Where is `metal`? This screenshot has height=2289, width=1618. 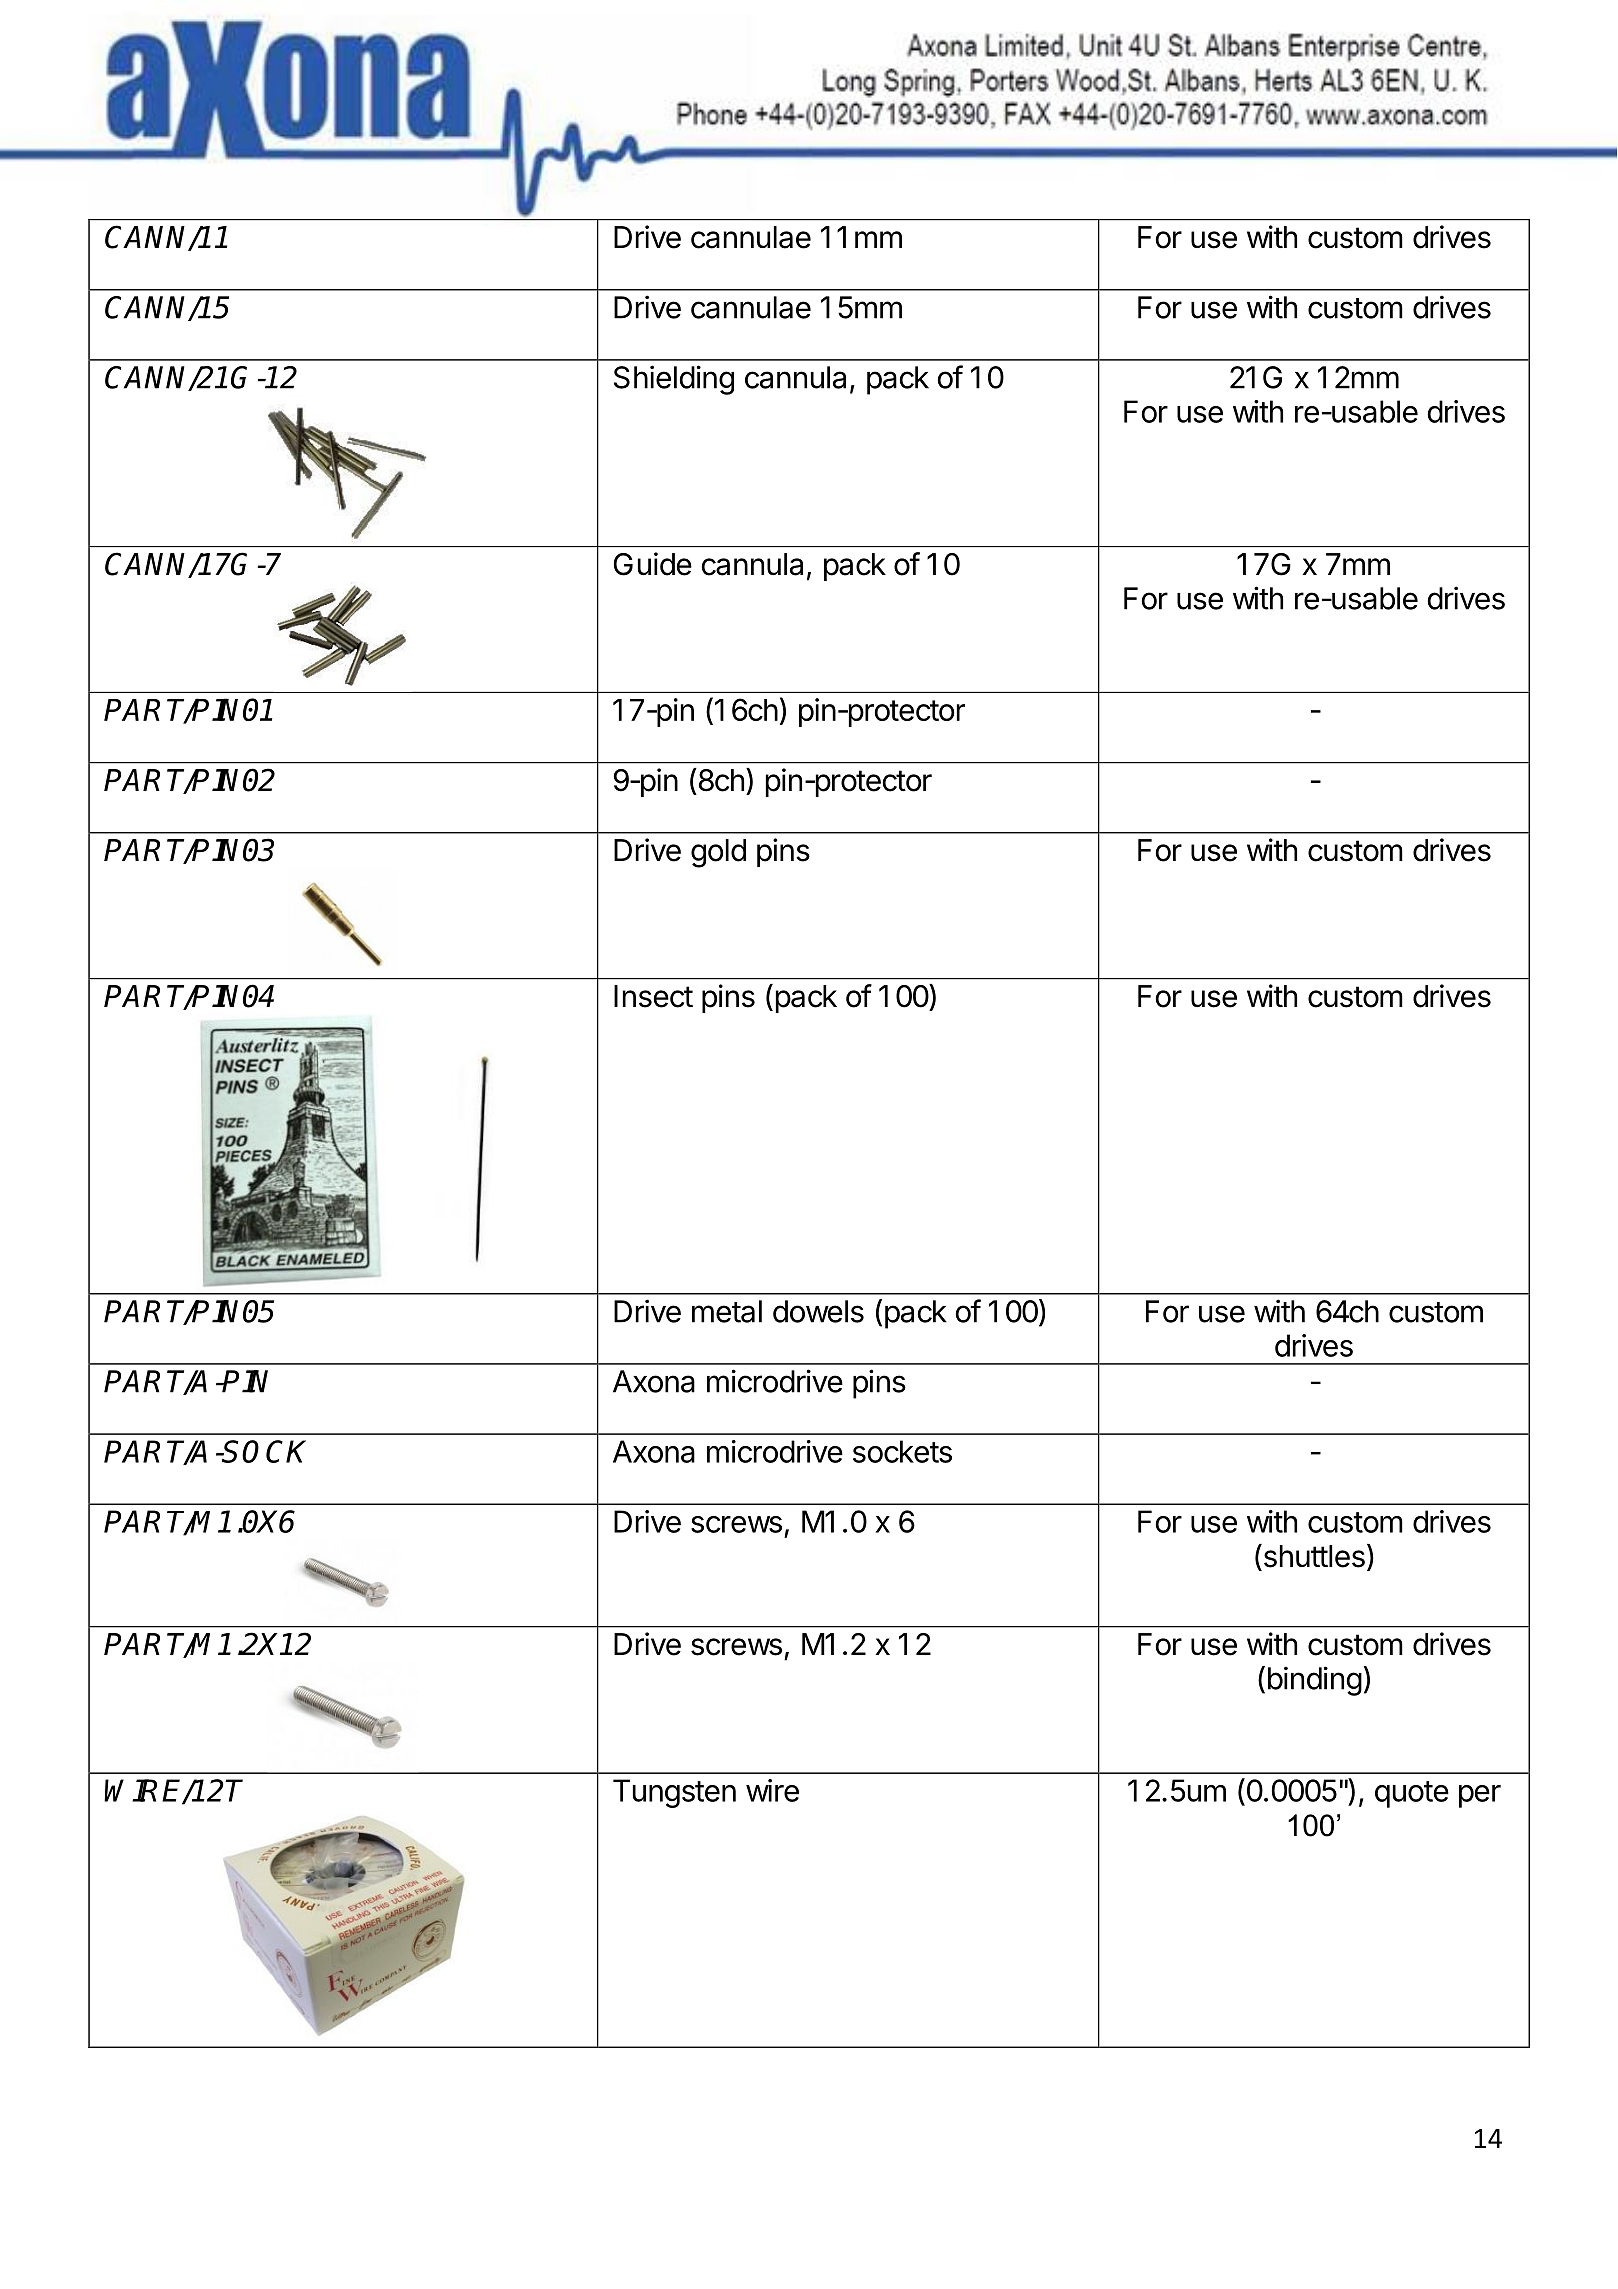 metal is located at coordinates (727, 1311).
